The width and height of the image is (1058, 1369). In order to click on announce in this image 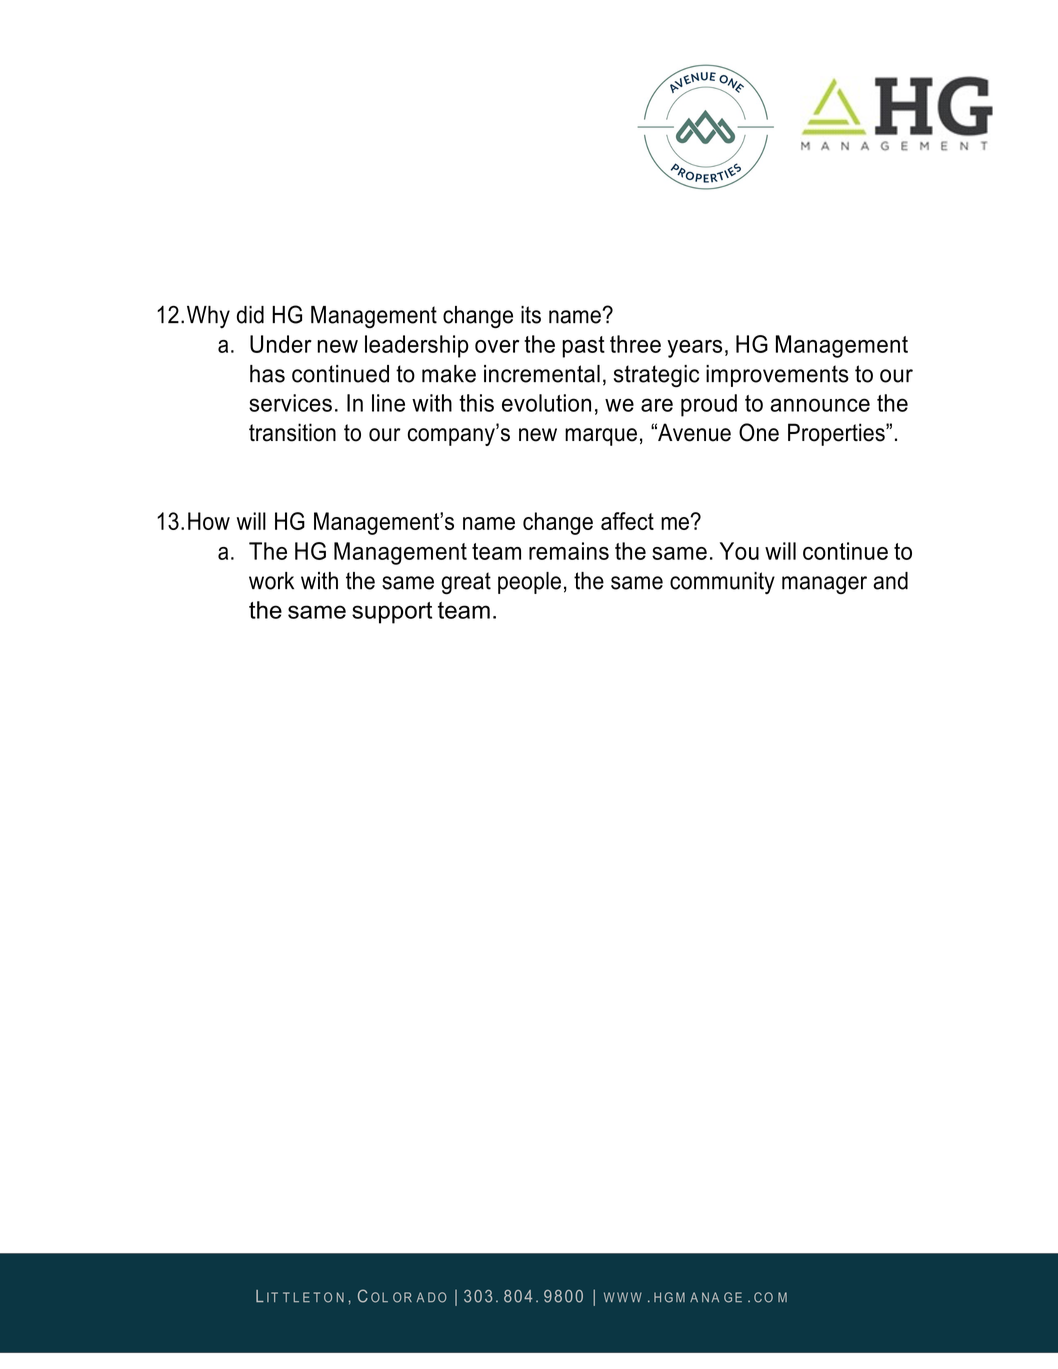, I will do `click(820, 405)`.
